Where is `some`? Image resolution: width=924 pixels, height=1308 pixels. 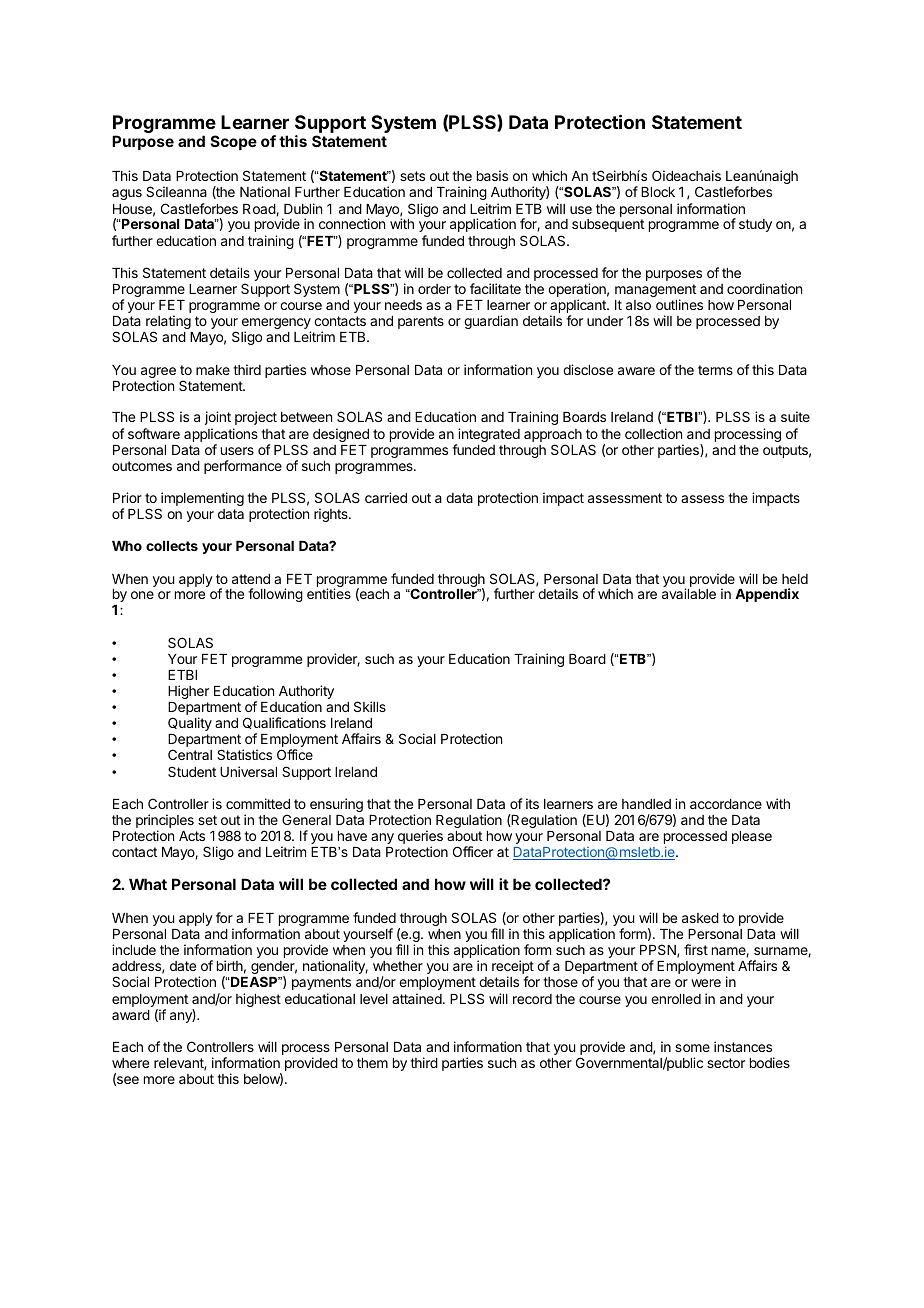 some is located at coordinates (692, 1048).
